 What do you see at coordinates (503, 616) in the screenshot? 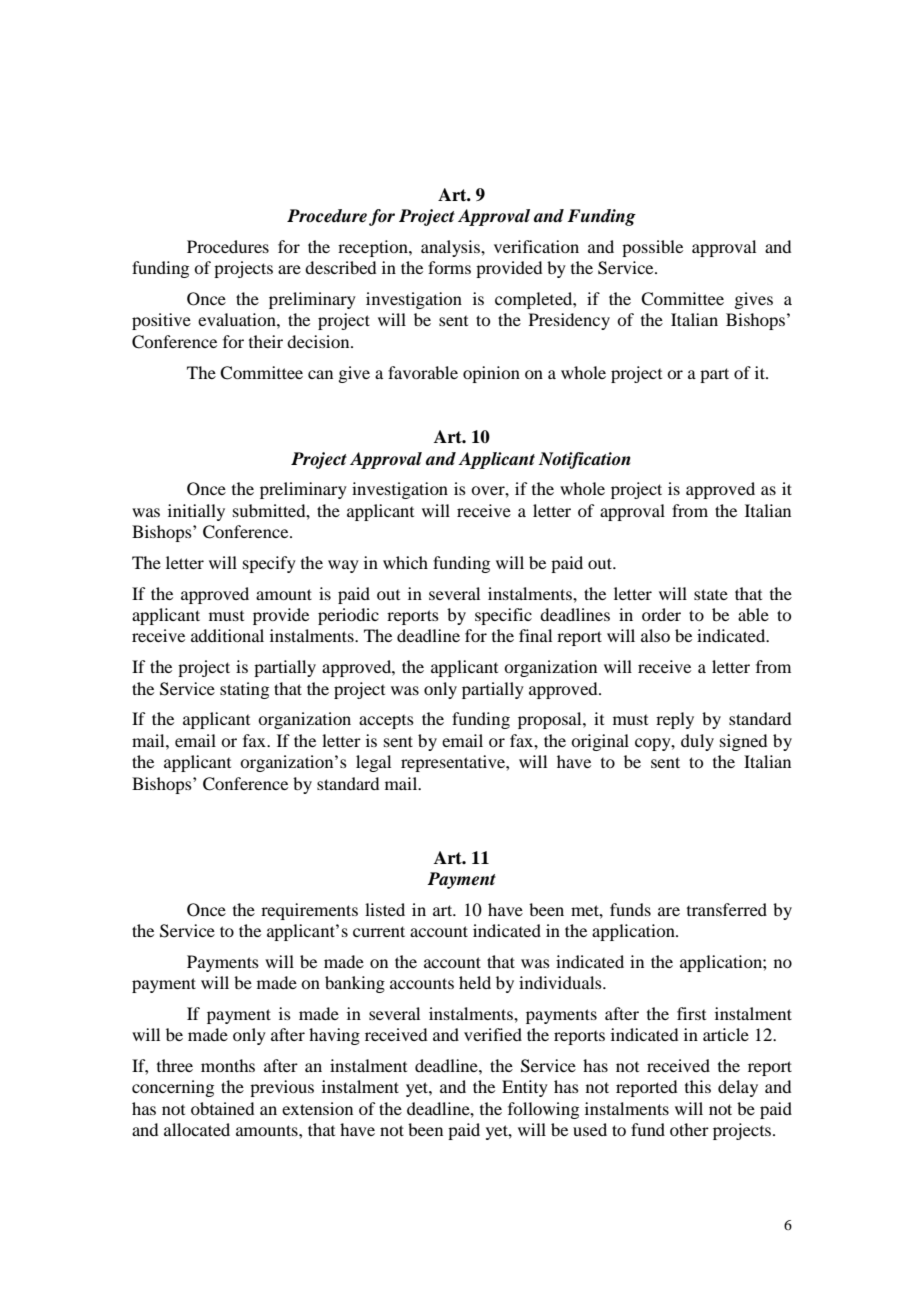
I see `specific` at bounding box center [503, 616].
